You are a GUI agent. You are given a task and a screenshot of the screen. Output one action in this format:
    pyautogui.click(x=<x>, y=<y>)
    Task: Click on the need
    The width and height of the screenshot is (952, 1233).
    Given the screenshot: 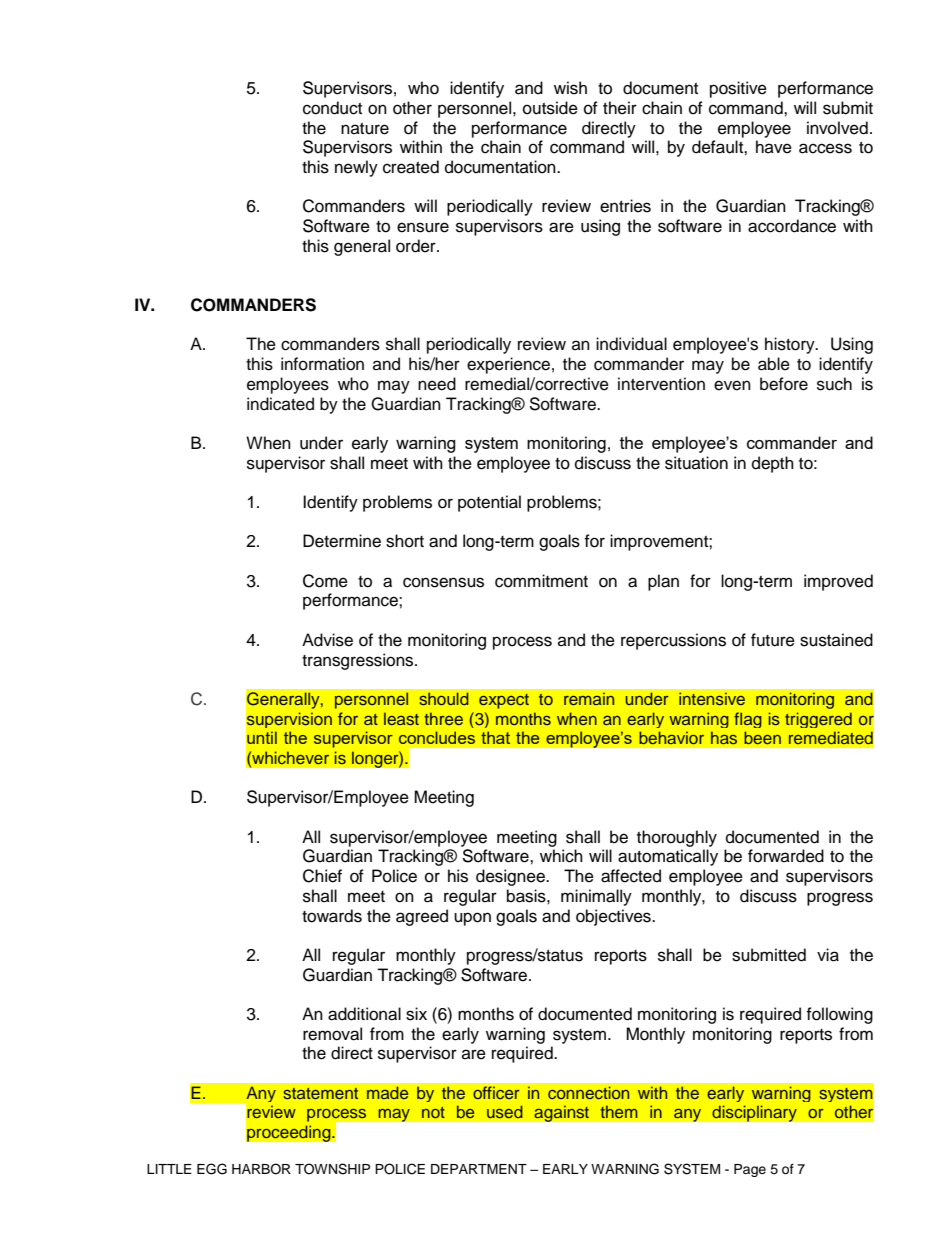 What is the action you would take?
    pyautogui.click(x=437, y=384)
